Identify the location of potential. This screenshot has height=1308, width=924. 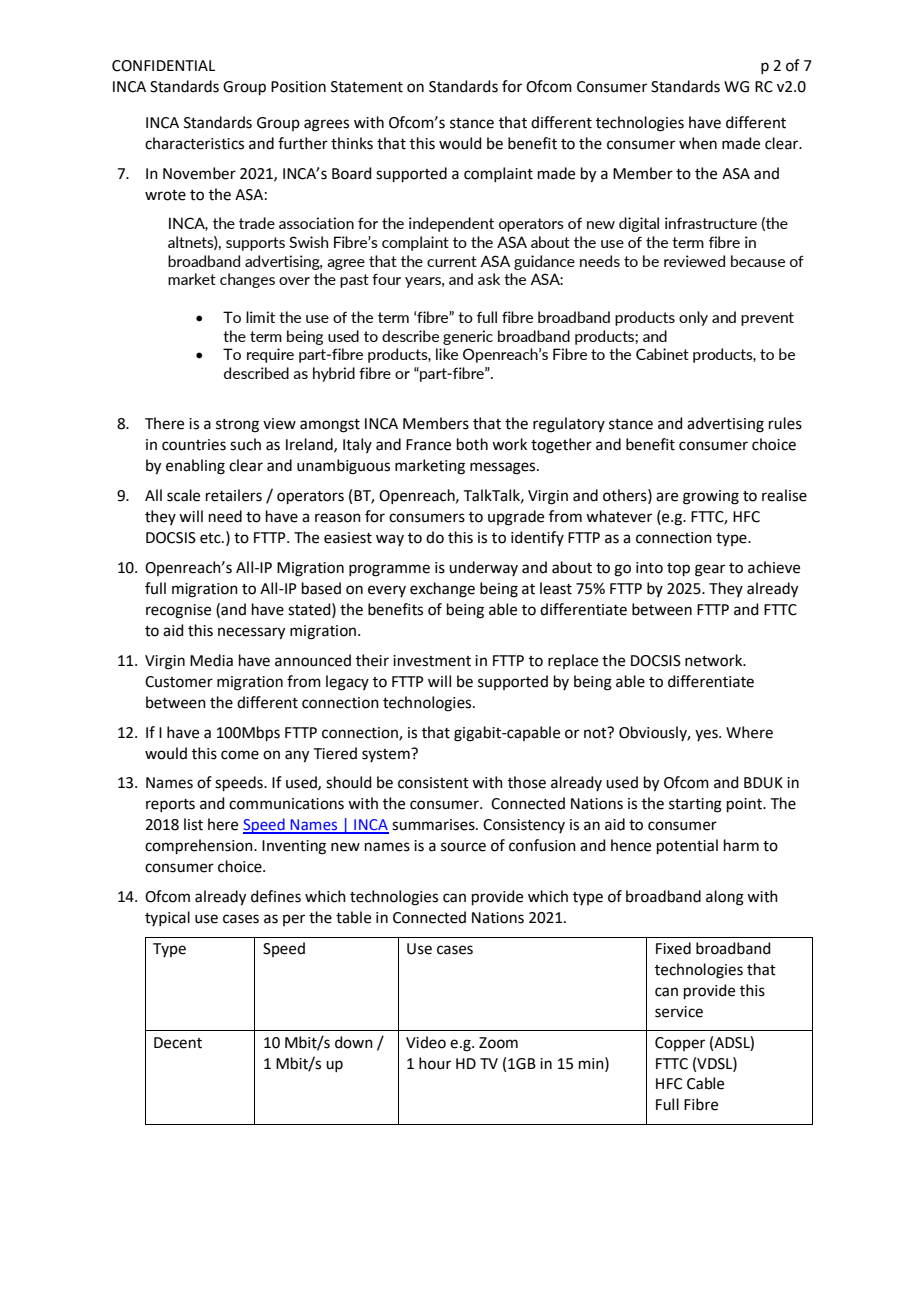
(687, 846).
